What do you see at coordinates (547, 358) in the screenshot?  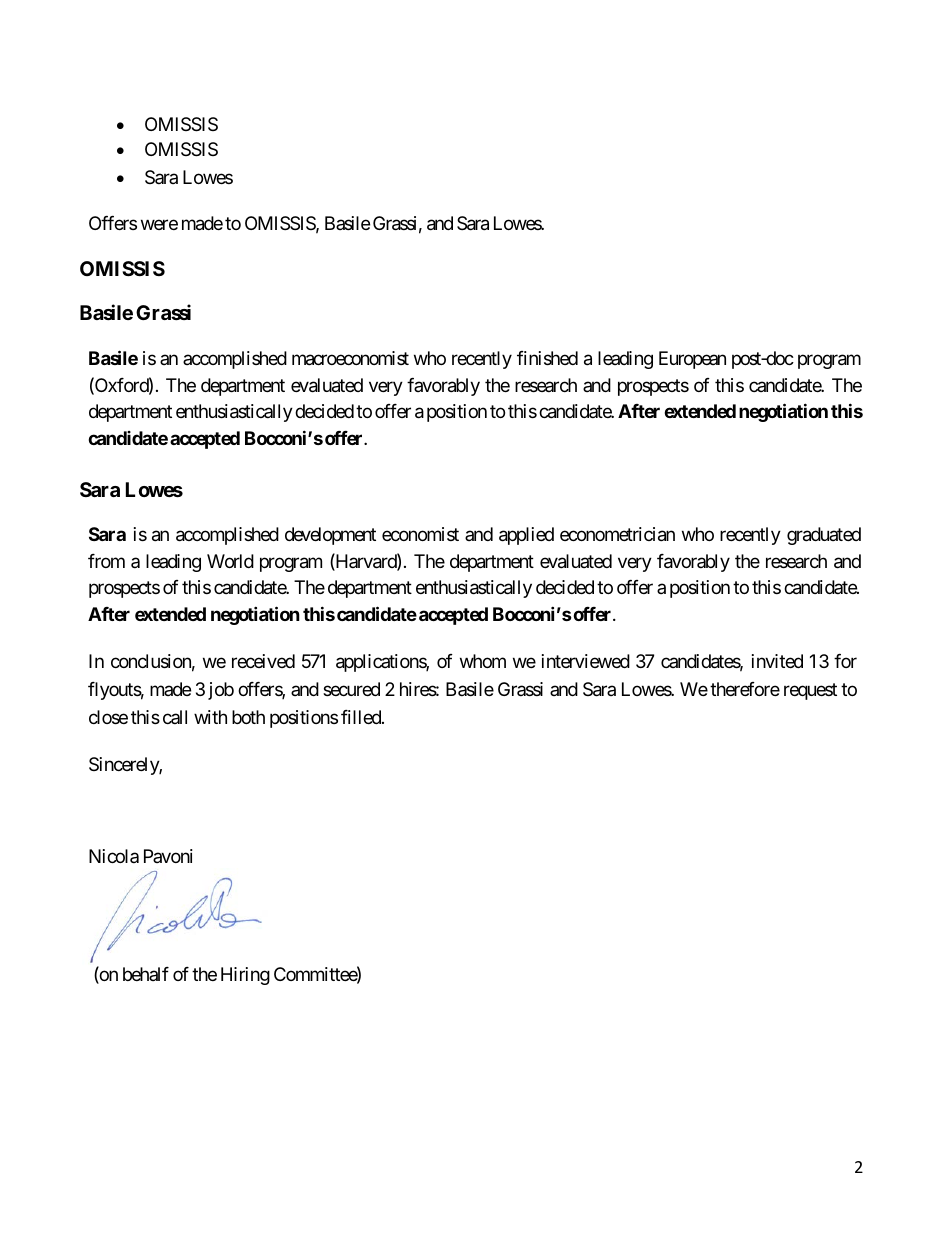 I see `finished` at bounding box center [547, 358].
